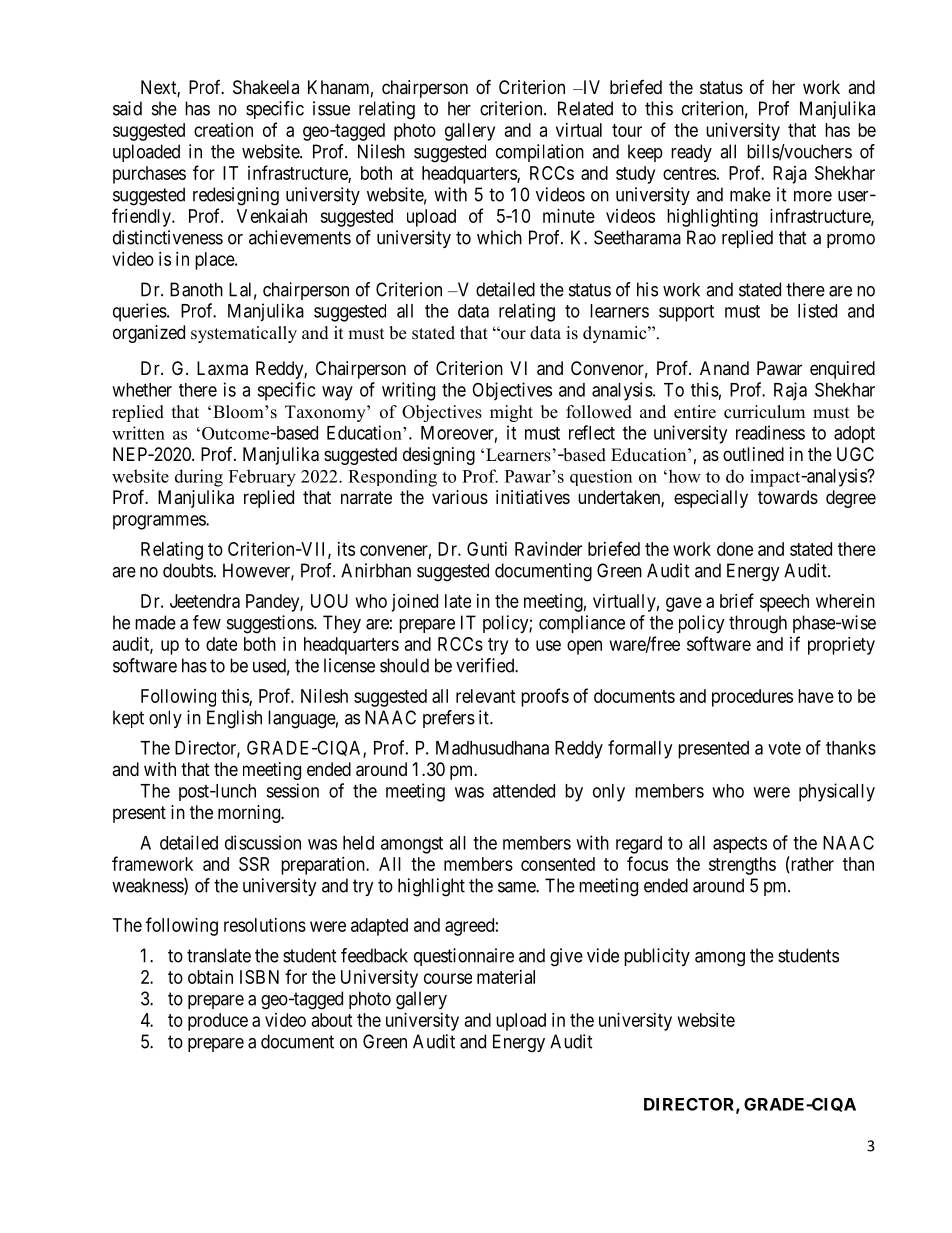  I want to click on compilation, so click(540, 153).
